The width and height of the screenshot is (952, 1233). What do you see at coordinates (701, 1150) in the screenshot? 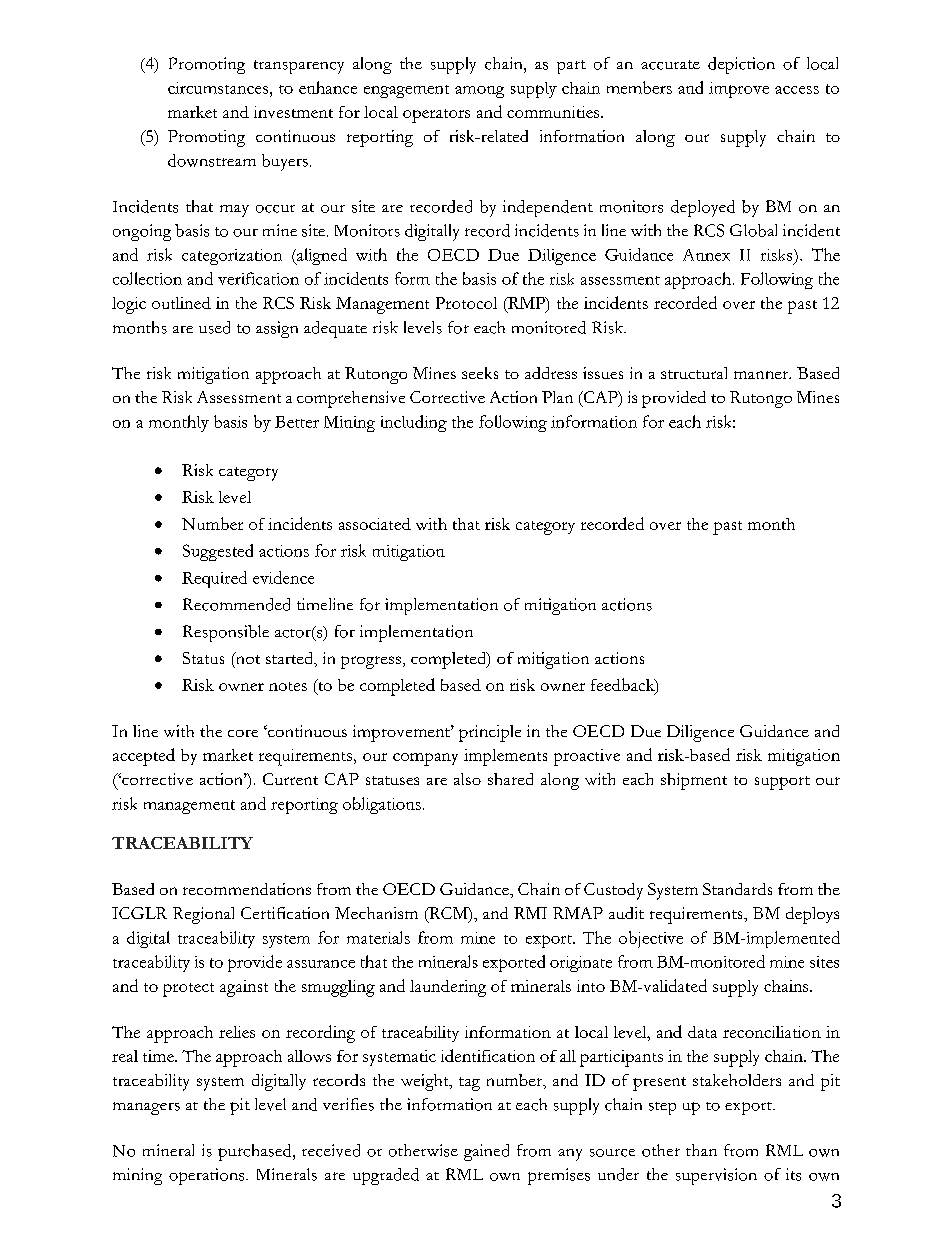
I see `than` at bounding box center [701, 1150].
